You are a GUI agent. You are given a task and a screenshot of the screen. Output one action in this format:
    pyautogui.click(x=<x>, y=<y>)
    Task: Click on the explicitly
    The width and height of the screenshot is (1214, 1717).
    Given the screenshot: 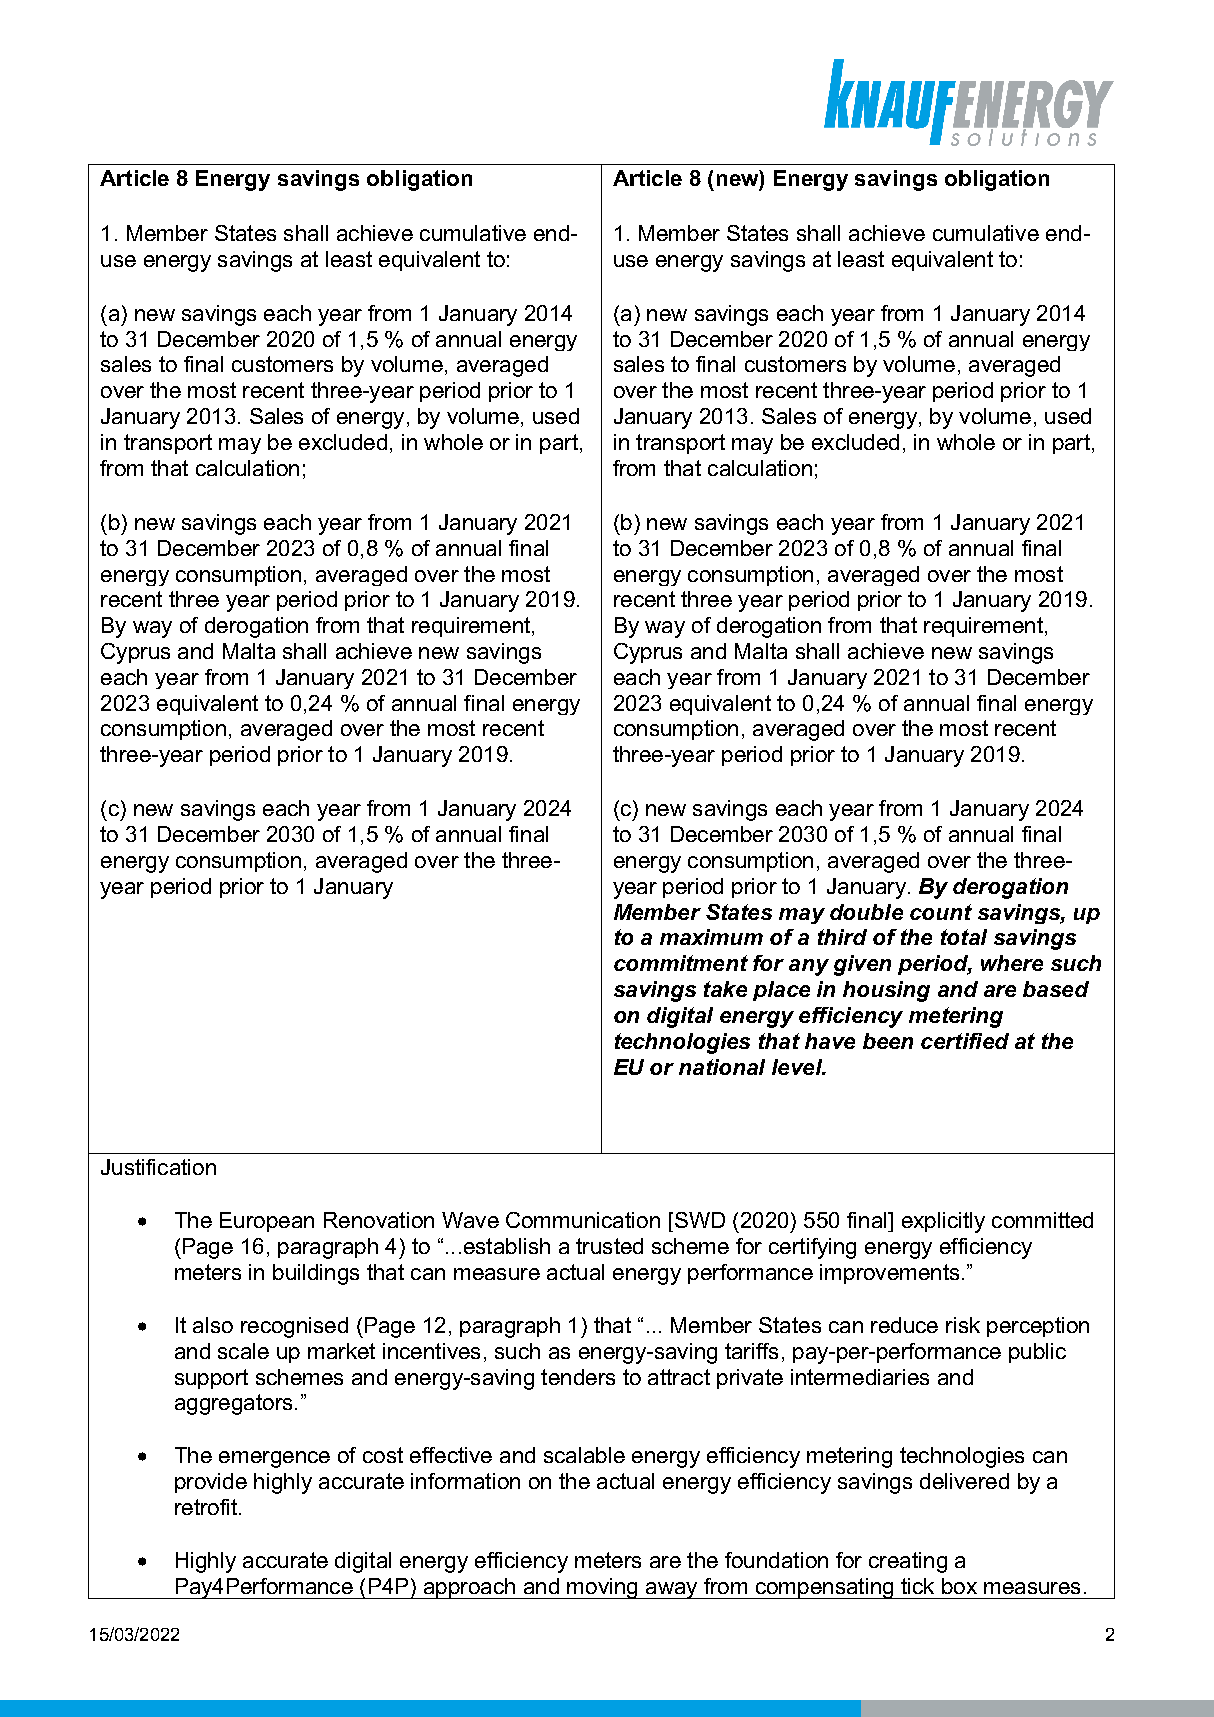 What is the action you would take?
    pyautogui.click(x=943, y=1222)
